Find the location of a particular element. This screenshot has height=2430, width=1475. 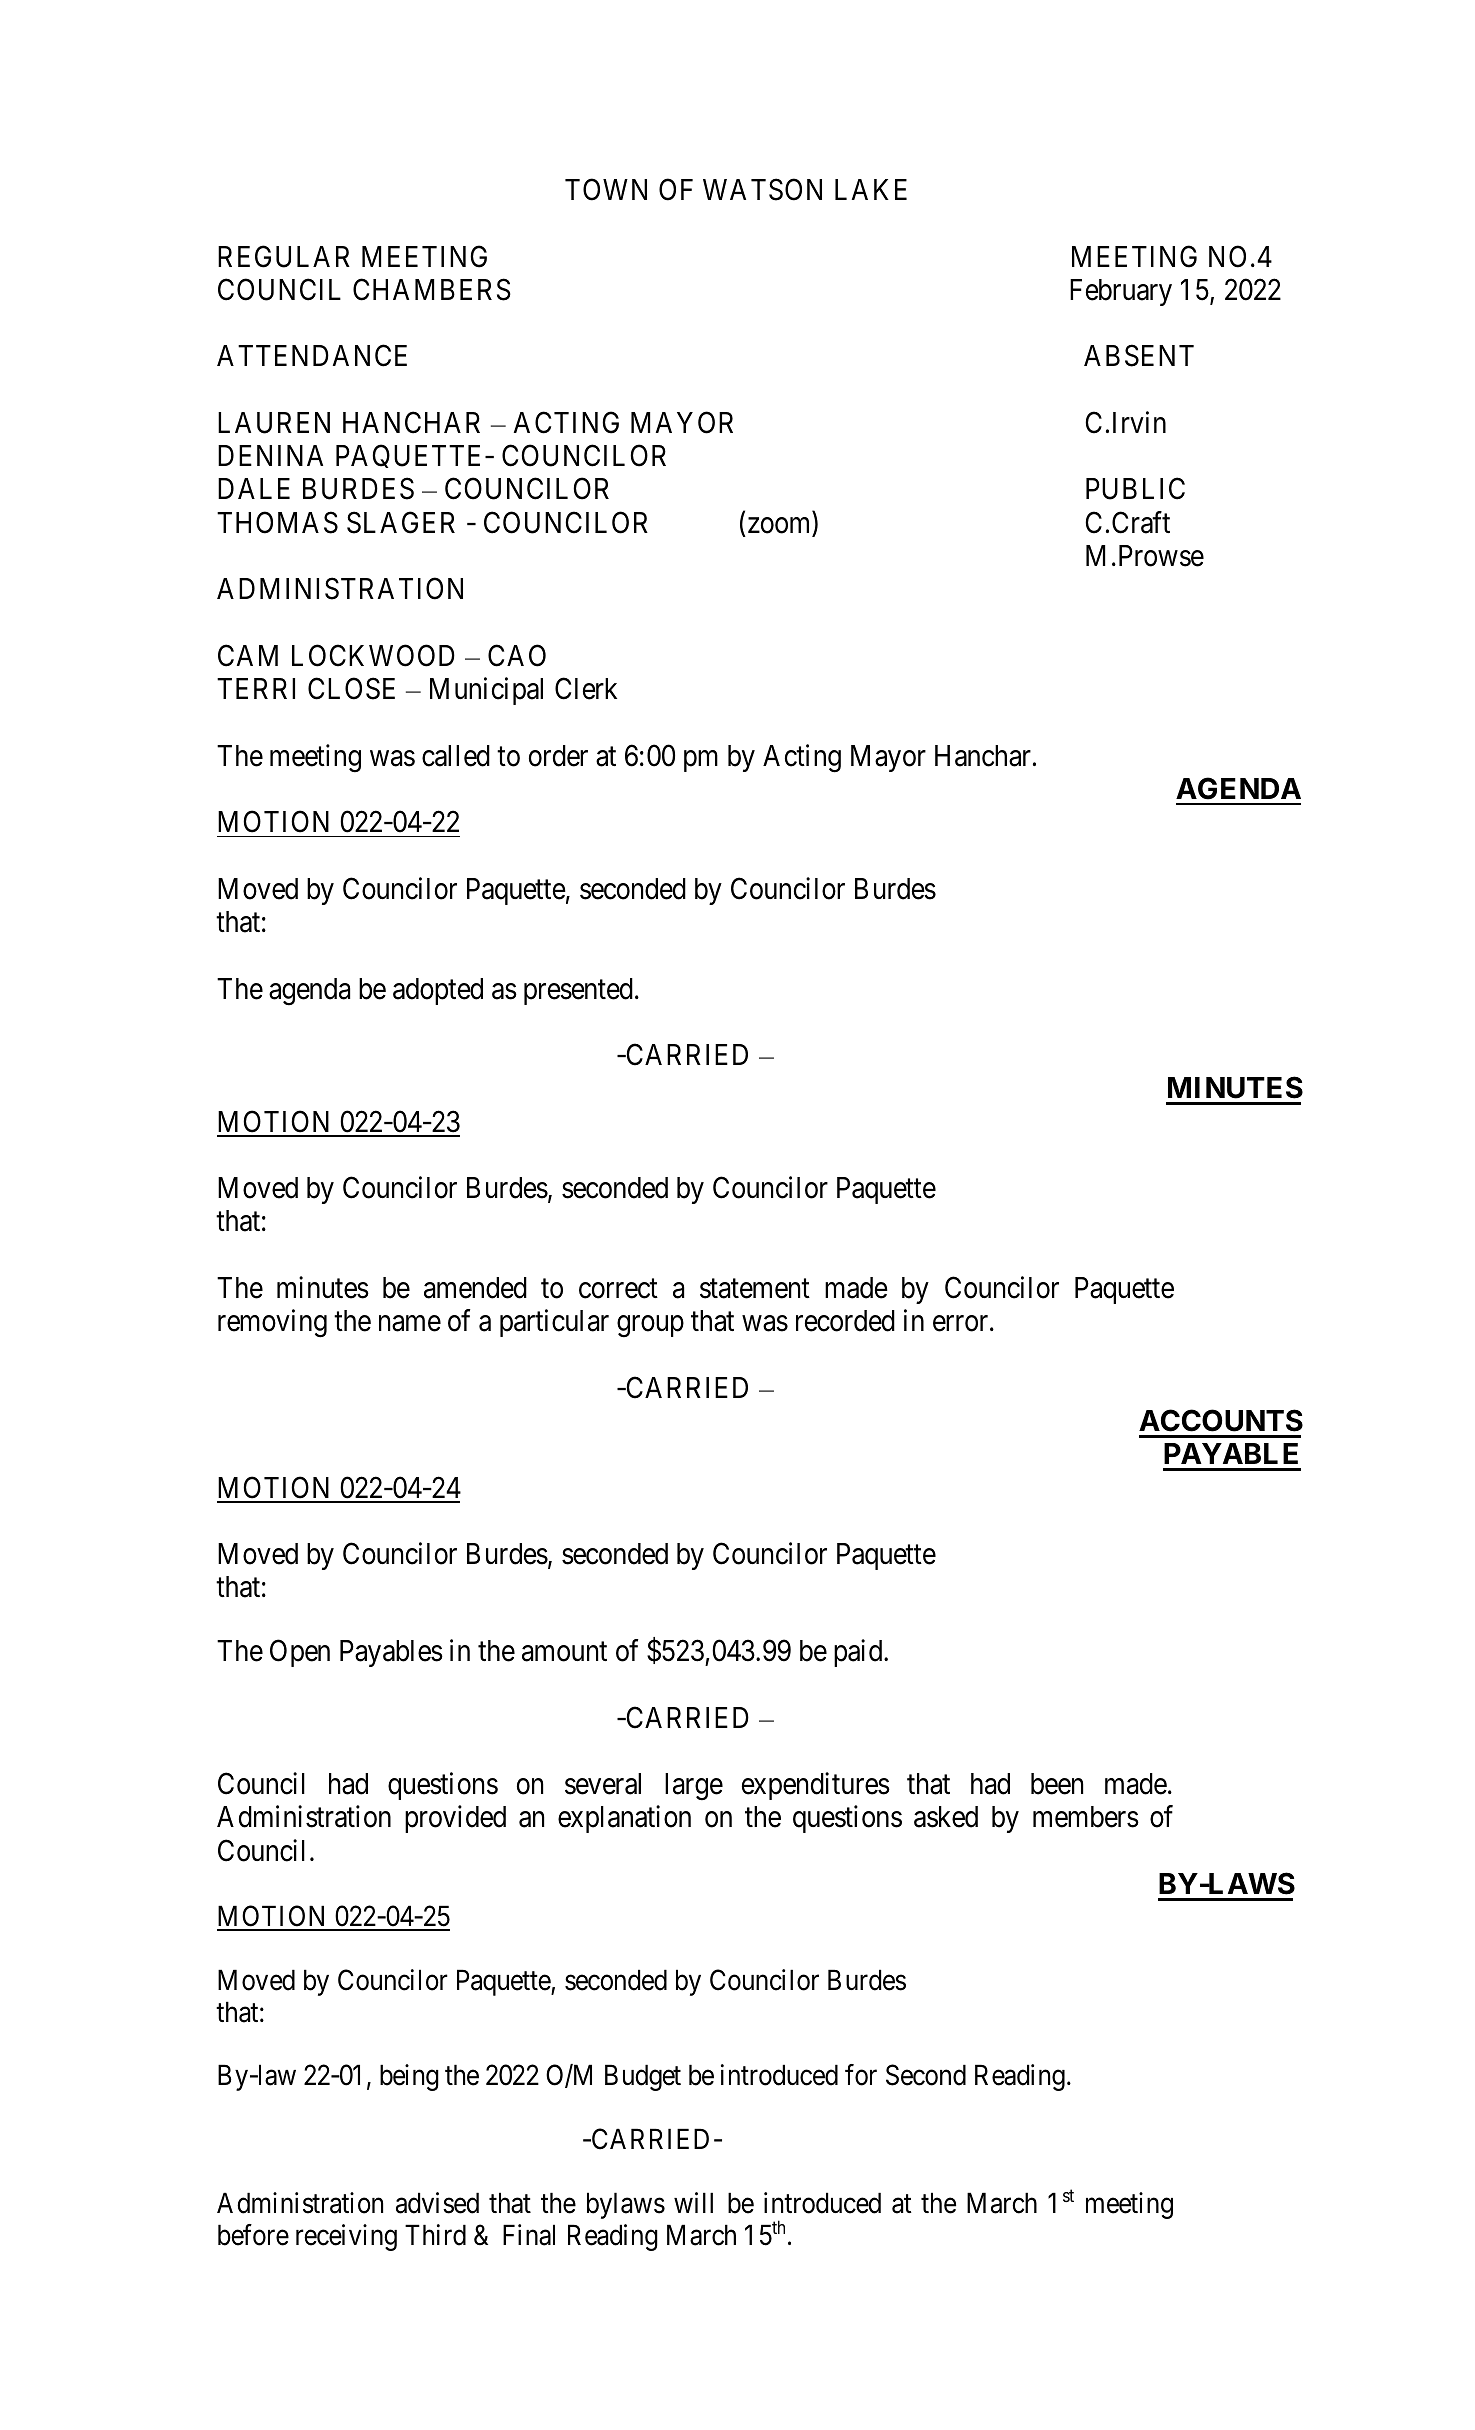

receiving is located at coordinates (346, 2237).
